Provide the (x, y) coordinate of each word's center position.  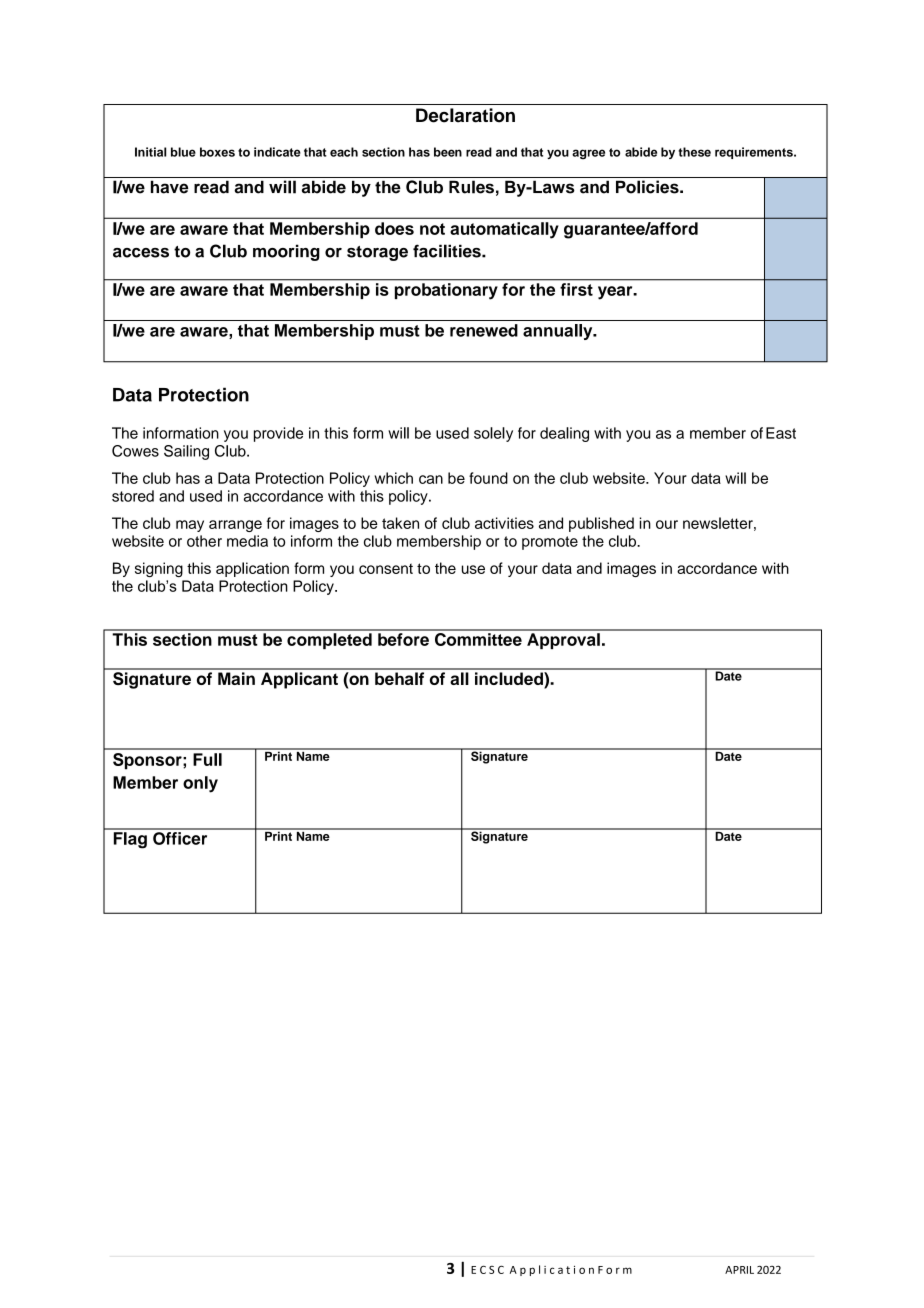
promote (550, 543)
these (694, 152)
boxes (217, 152)
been (448, 152)
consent (386, 568)
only (200, 784)
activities (504, 523)
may (190, 526)
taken (400, 523)
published (601, 524)
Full (207, 759)
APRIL (739, 1270)
